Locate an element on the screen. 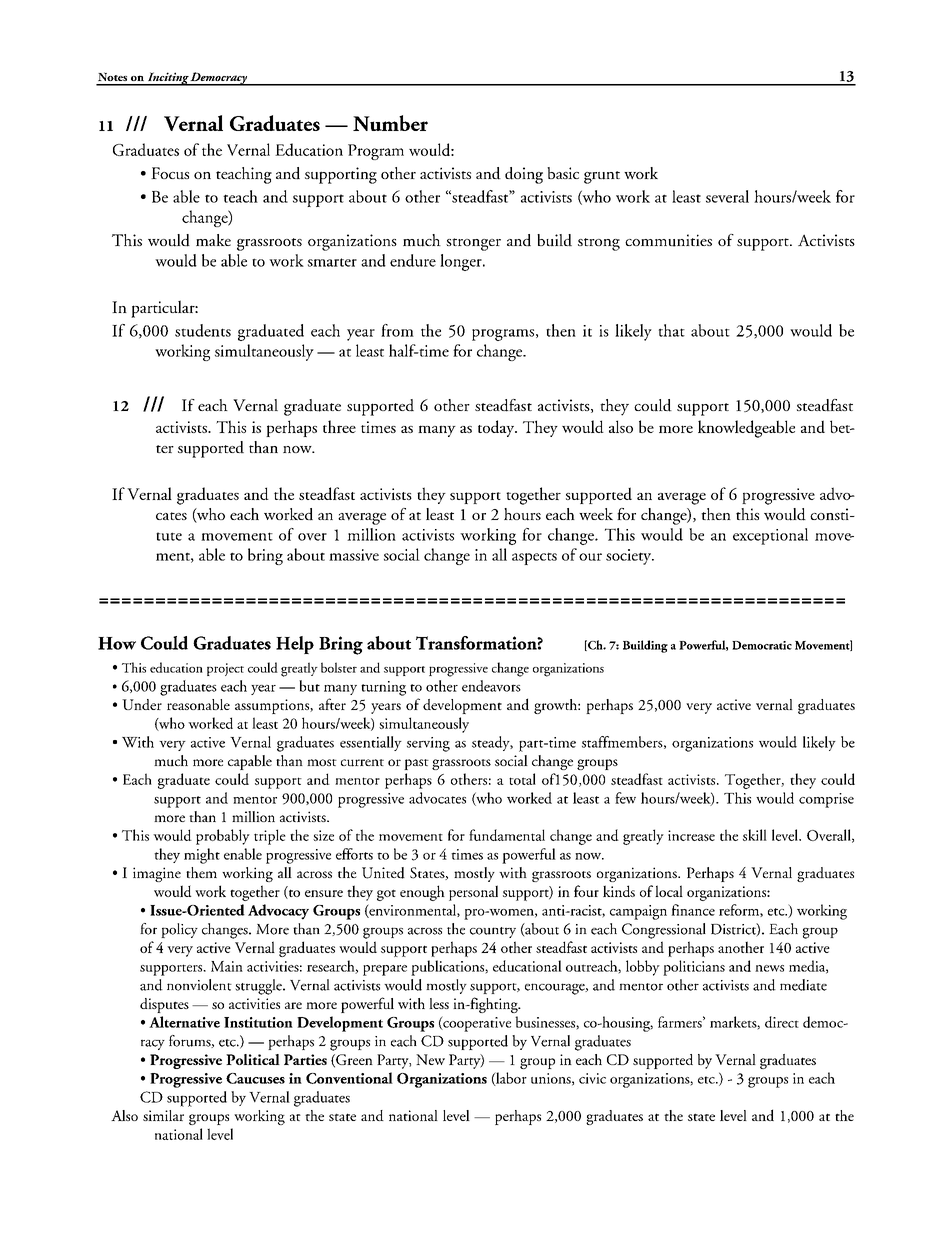 This screenshot has width=952, height=1233. project is located at coordinates (225, 669).
